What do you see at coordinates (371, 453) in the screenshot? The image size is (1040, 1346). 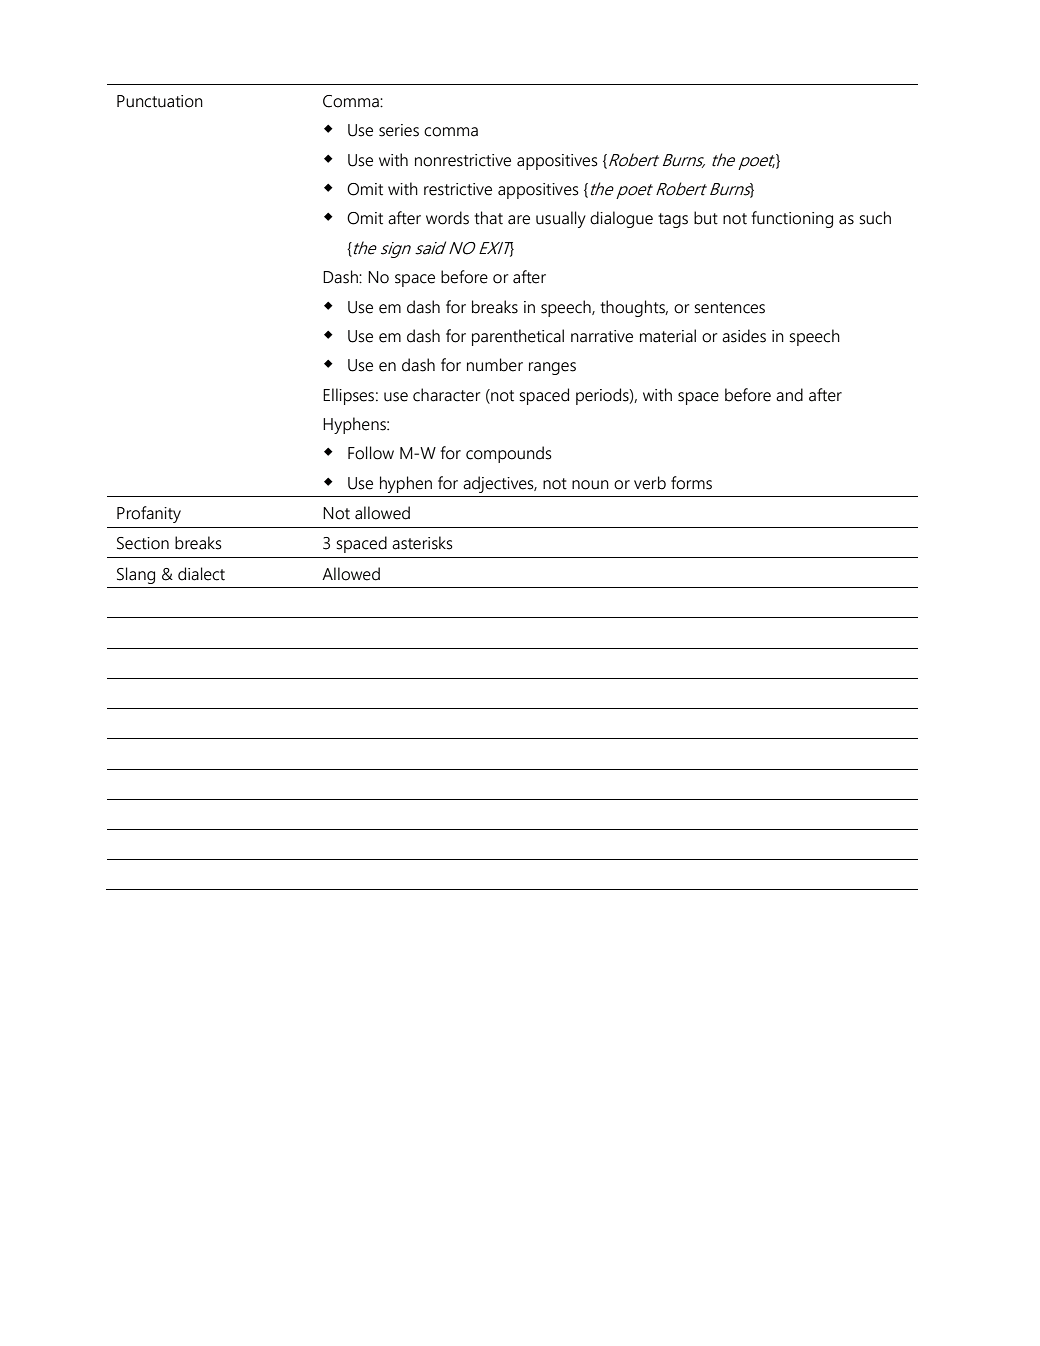 I see `Follow` at bounding box center [371, 453].
